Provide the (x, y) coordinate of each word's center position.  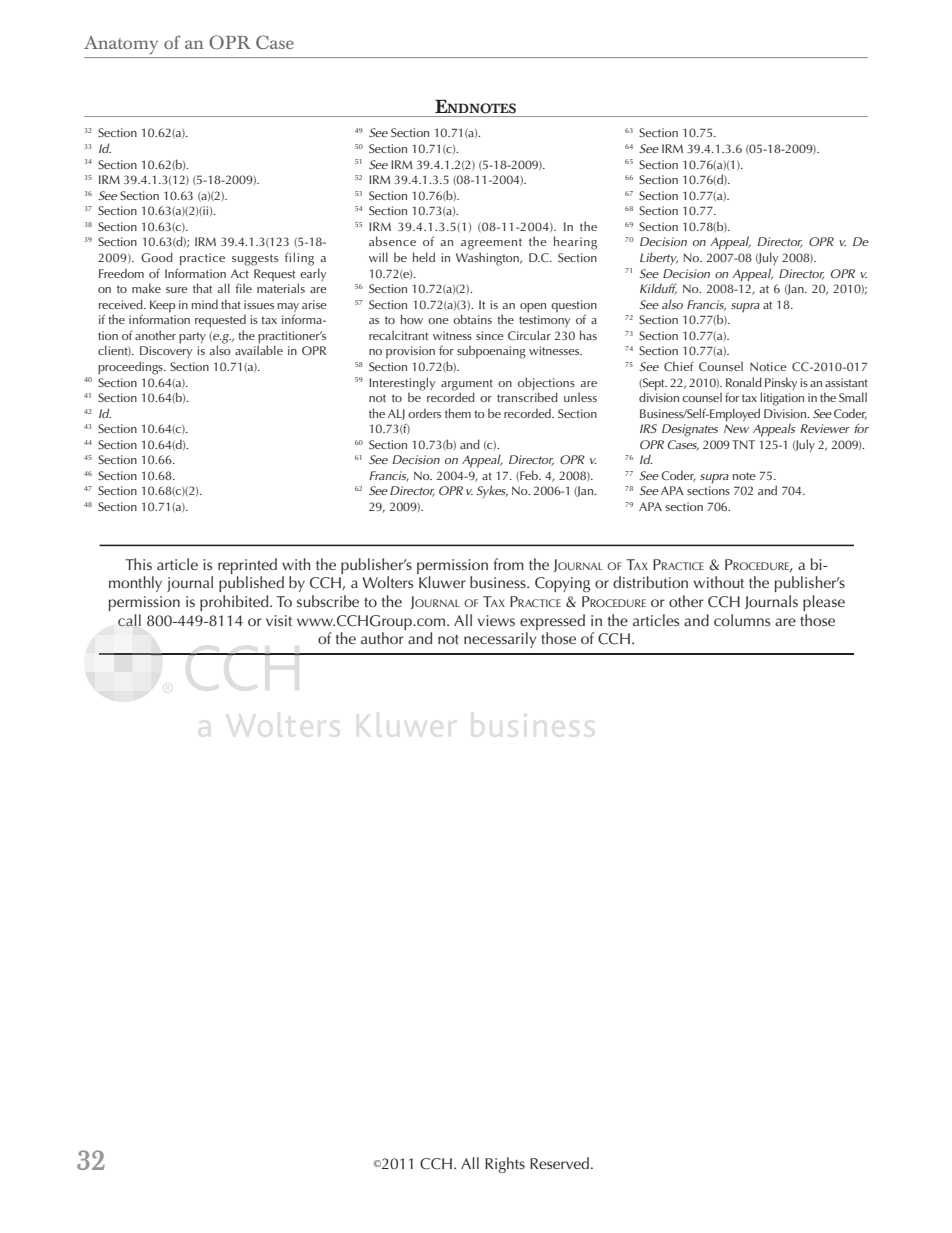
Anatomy (121, 45)
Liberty (659, 259)
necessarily (500, 640)
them (458, 413)
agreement (491, 244)
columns (742, 620)
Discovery (166, 352)
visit (279, 620)
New (736, 428)
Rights (505, 1165)
